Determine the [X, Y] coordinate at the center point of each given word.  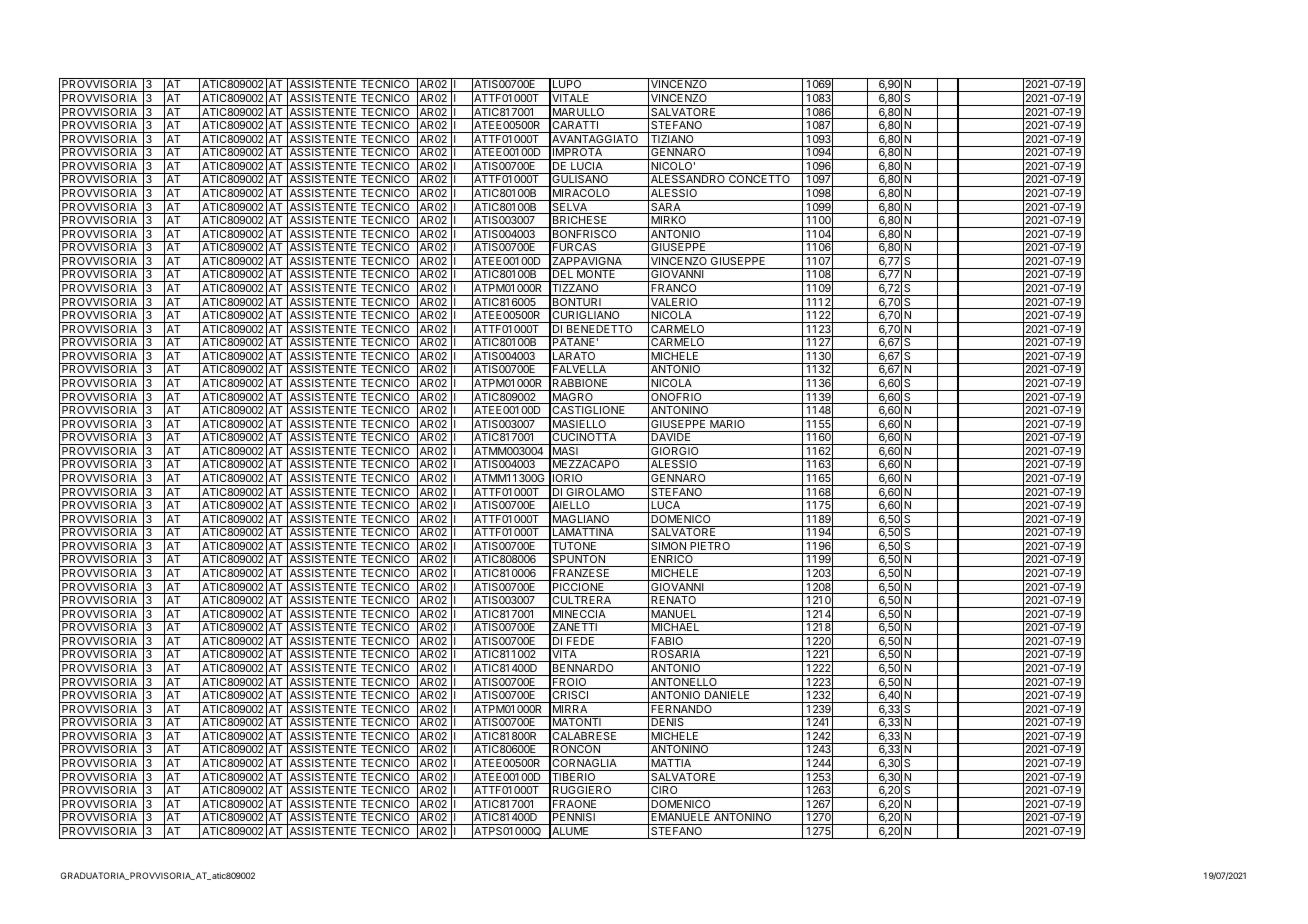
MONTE [596, 275]
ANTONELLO [684, 683]
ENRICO [672, 560]
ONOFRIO [676, 398]
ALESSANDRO [688, 180]
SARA [666, 208]
